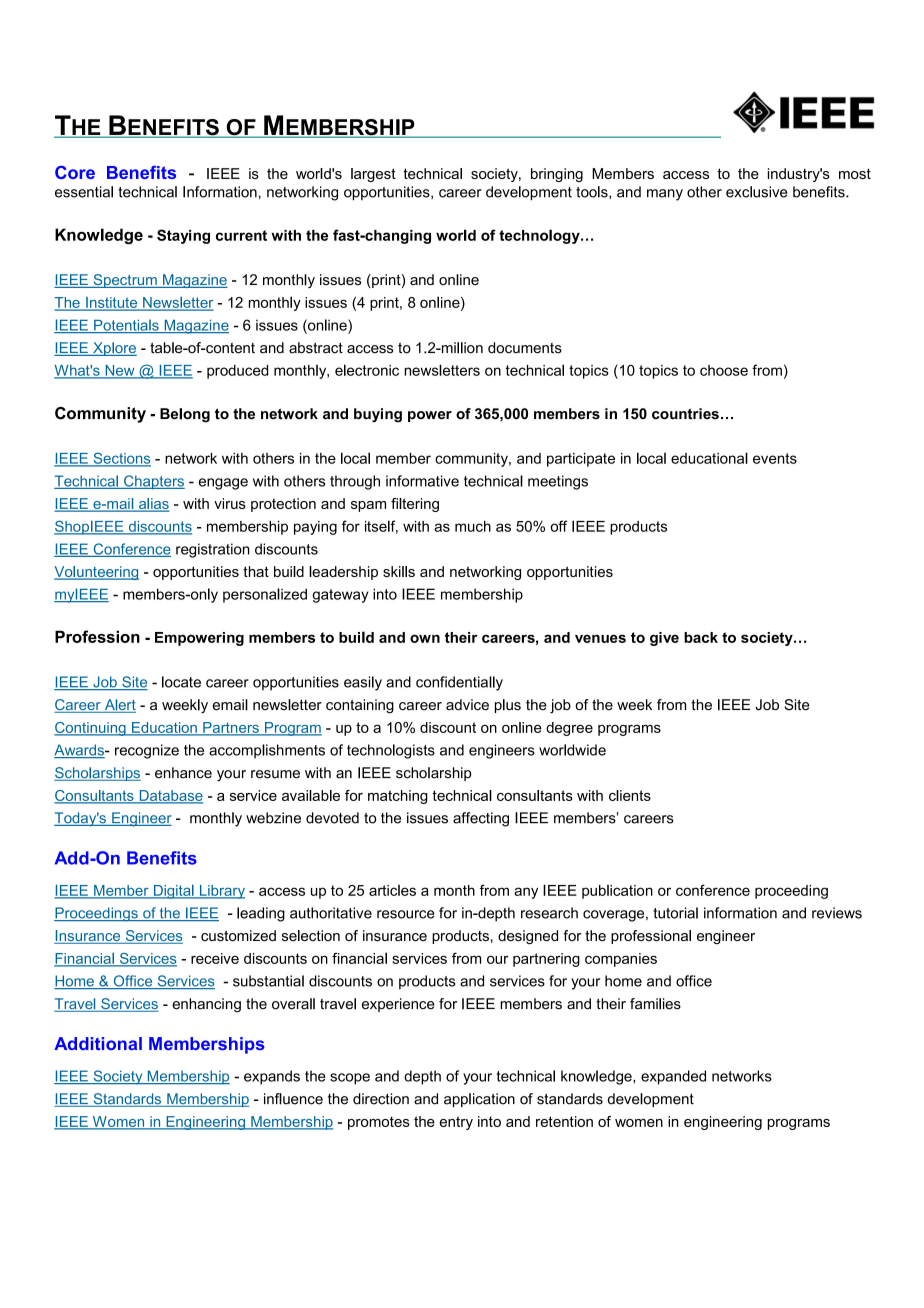  Describe the element at coordinates (183, 236) in the screenshot. I see `Staying` at that location.
